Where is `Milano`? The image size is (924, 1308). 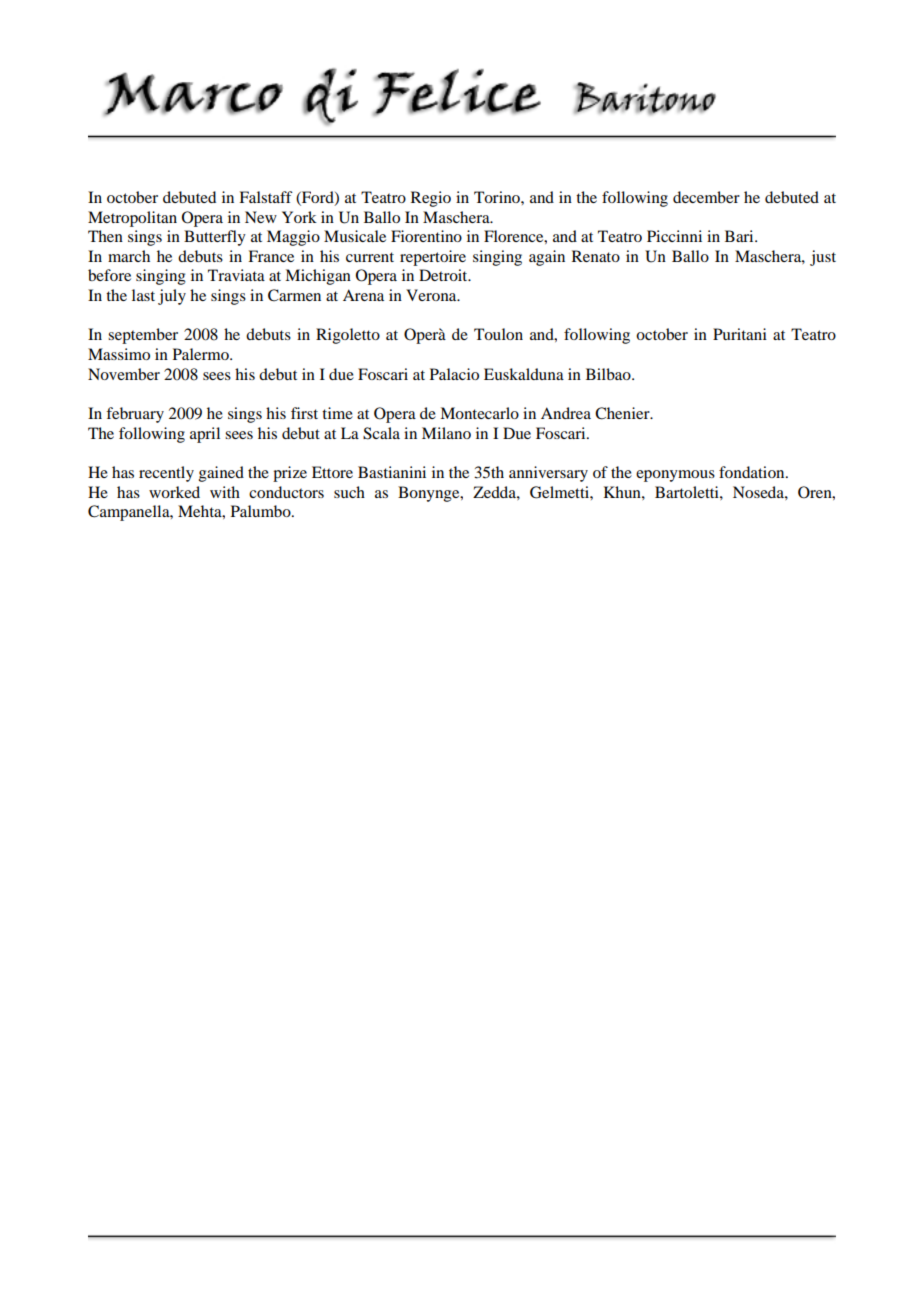
Milano is located at coordinates (446, 433).
